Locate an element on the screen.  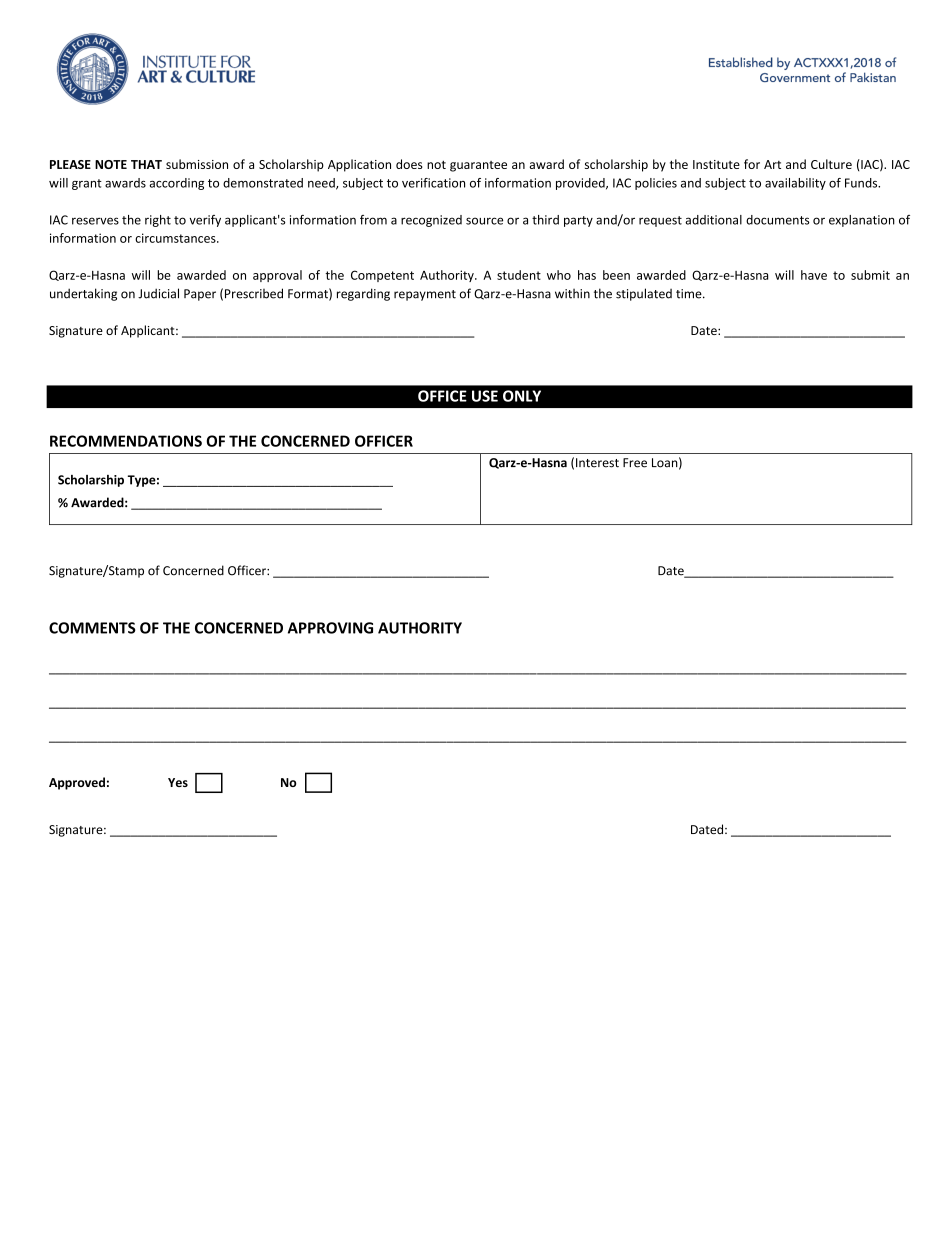
have is located at coordinates (814, 275).
